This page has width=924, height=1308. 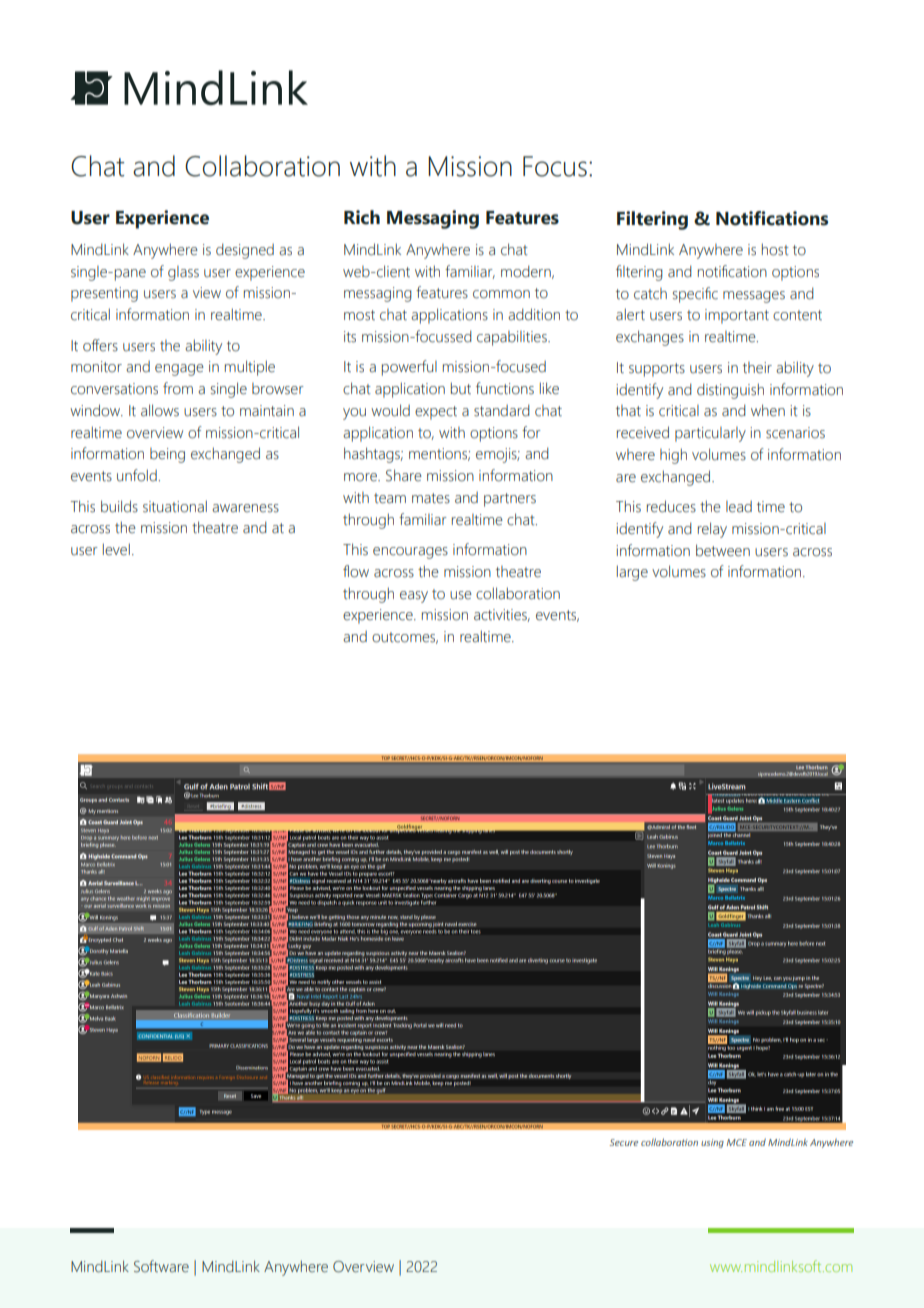 What do you see at coordinates (161, 1266) in the page?
I see `Software` at bounding box center [161, 1266].
